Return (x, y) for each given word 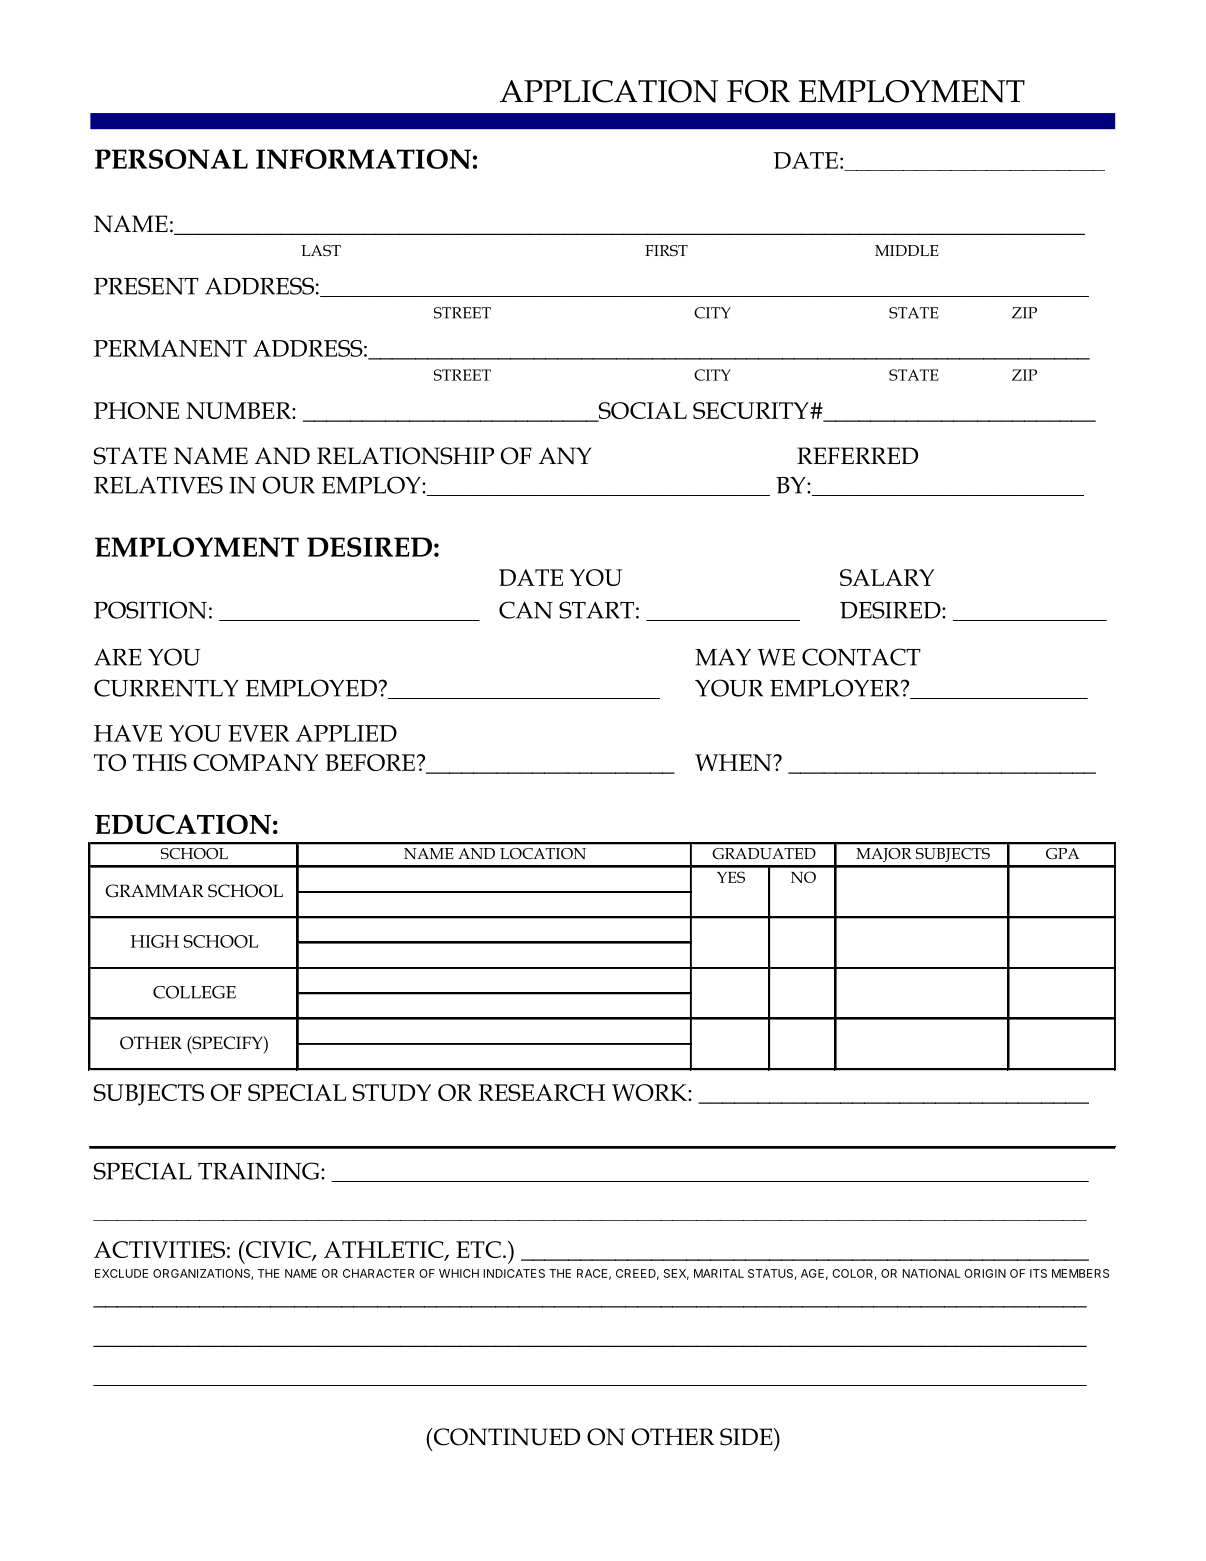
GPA (1062, 853)
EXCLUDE (121, 1273)
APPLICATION (609, 91)
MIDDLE (907, 250)
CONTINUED (505, 1437)
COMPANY (255, 762)
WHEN (734, 762)
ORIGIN (985, 1273)
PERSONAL (171, 159)
